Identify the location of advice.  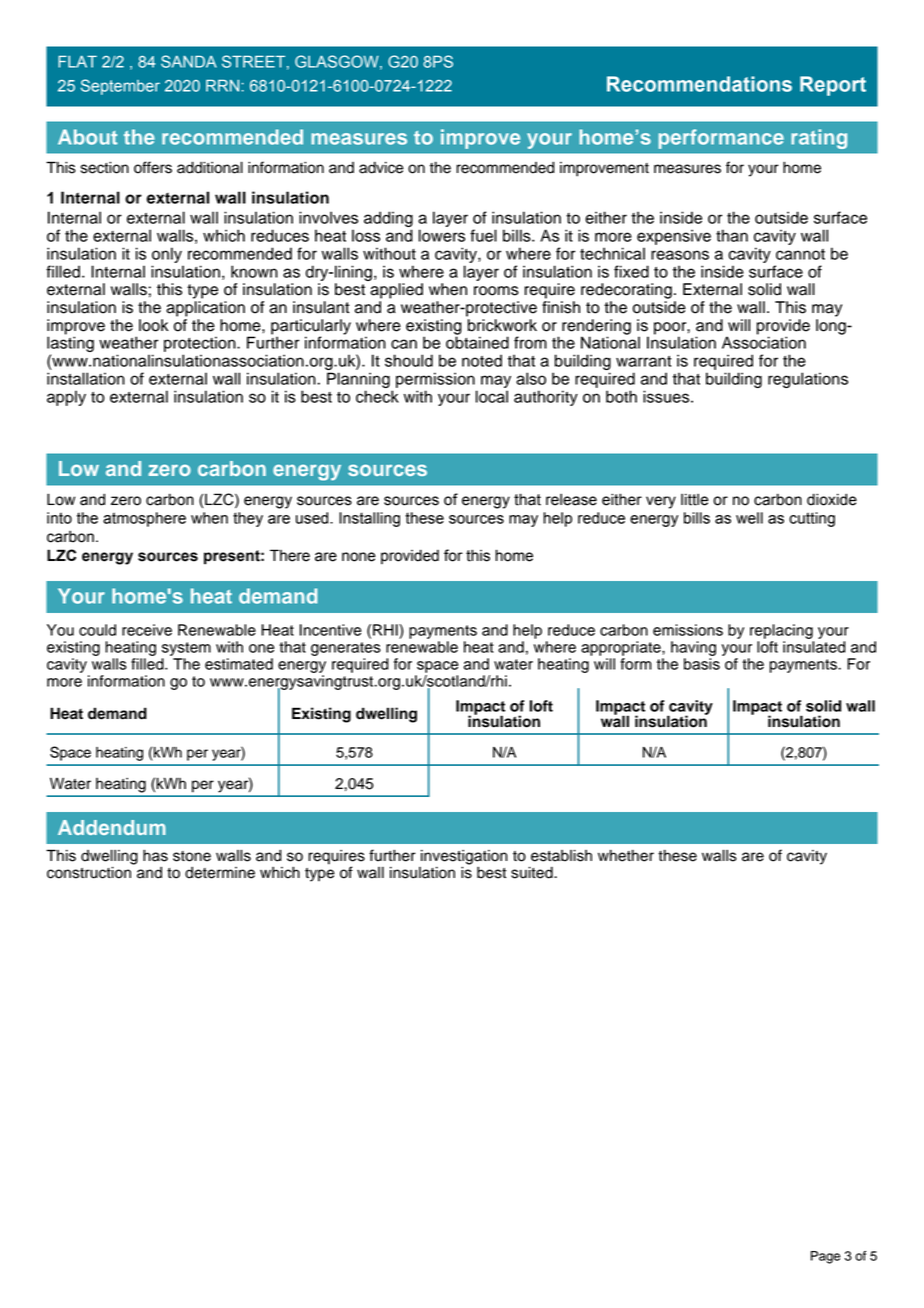
(381, 167).
